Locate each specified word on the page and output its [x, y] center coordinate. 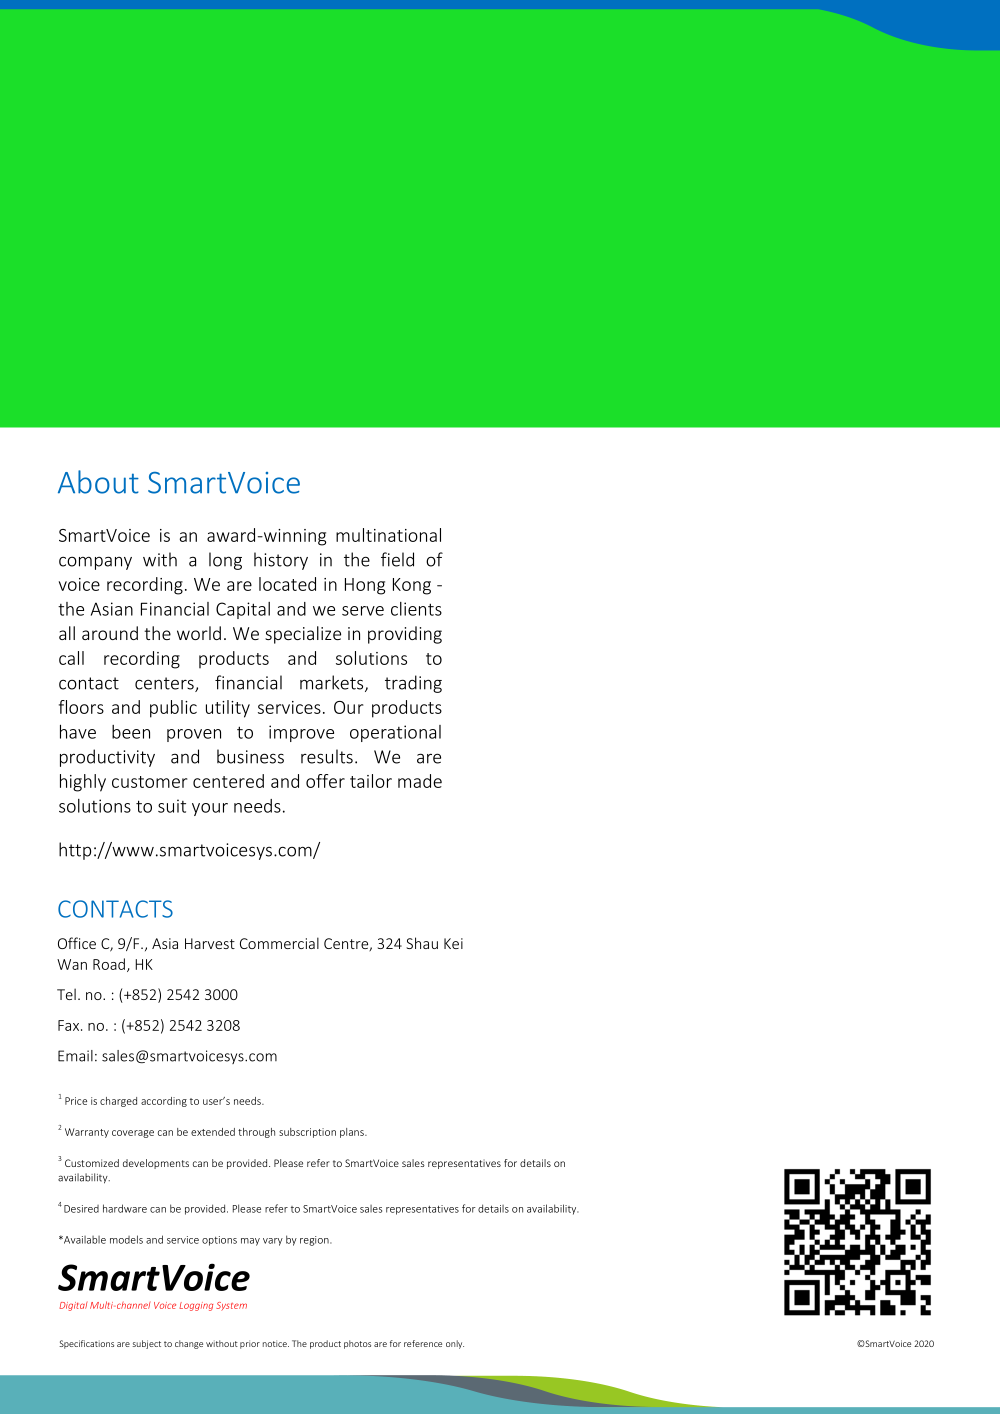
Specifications [86, 1344]
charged [118, 1102]
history [281, 561]
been [131, 732]
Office [77, 943]
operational [395, 733]
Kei [453, 943]
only [455, 1344]
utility [228, 709]
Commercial [279, 943]
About [98, 482]
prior [250, 1344]
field [397, 559]
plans [353, 1133]
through [256, 1133]
